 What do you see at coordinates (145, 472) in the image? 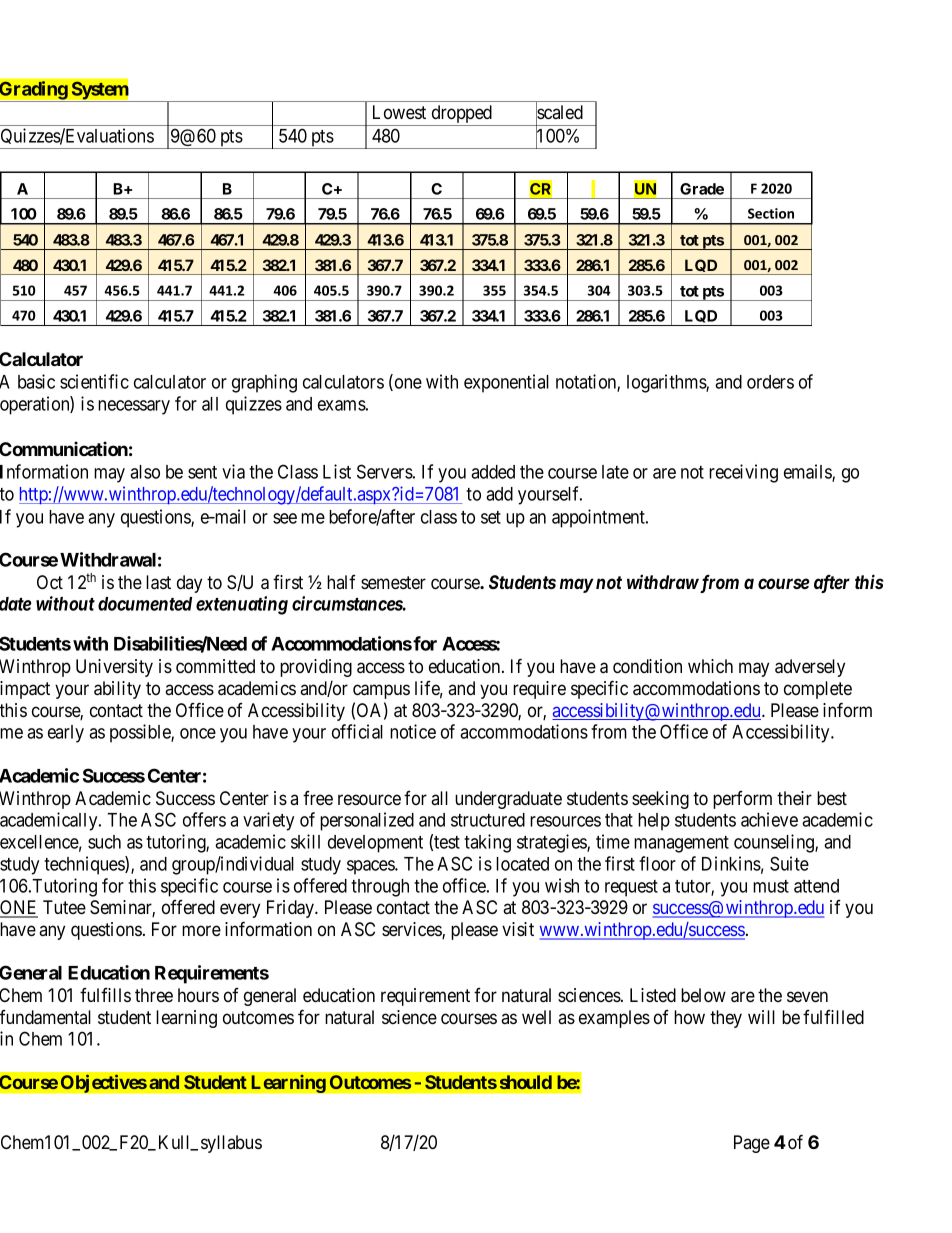
I see `also` at bounding box center [145, 472].
